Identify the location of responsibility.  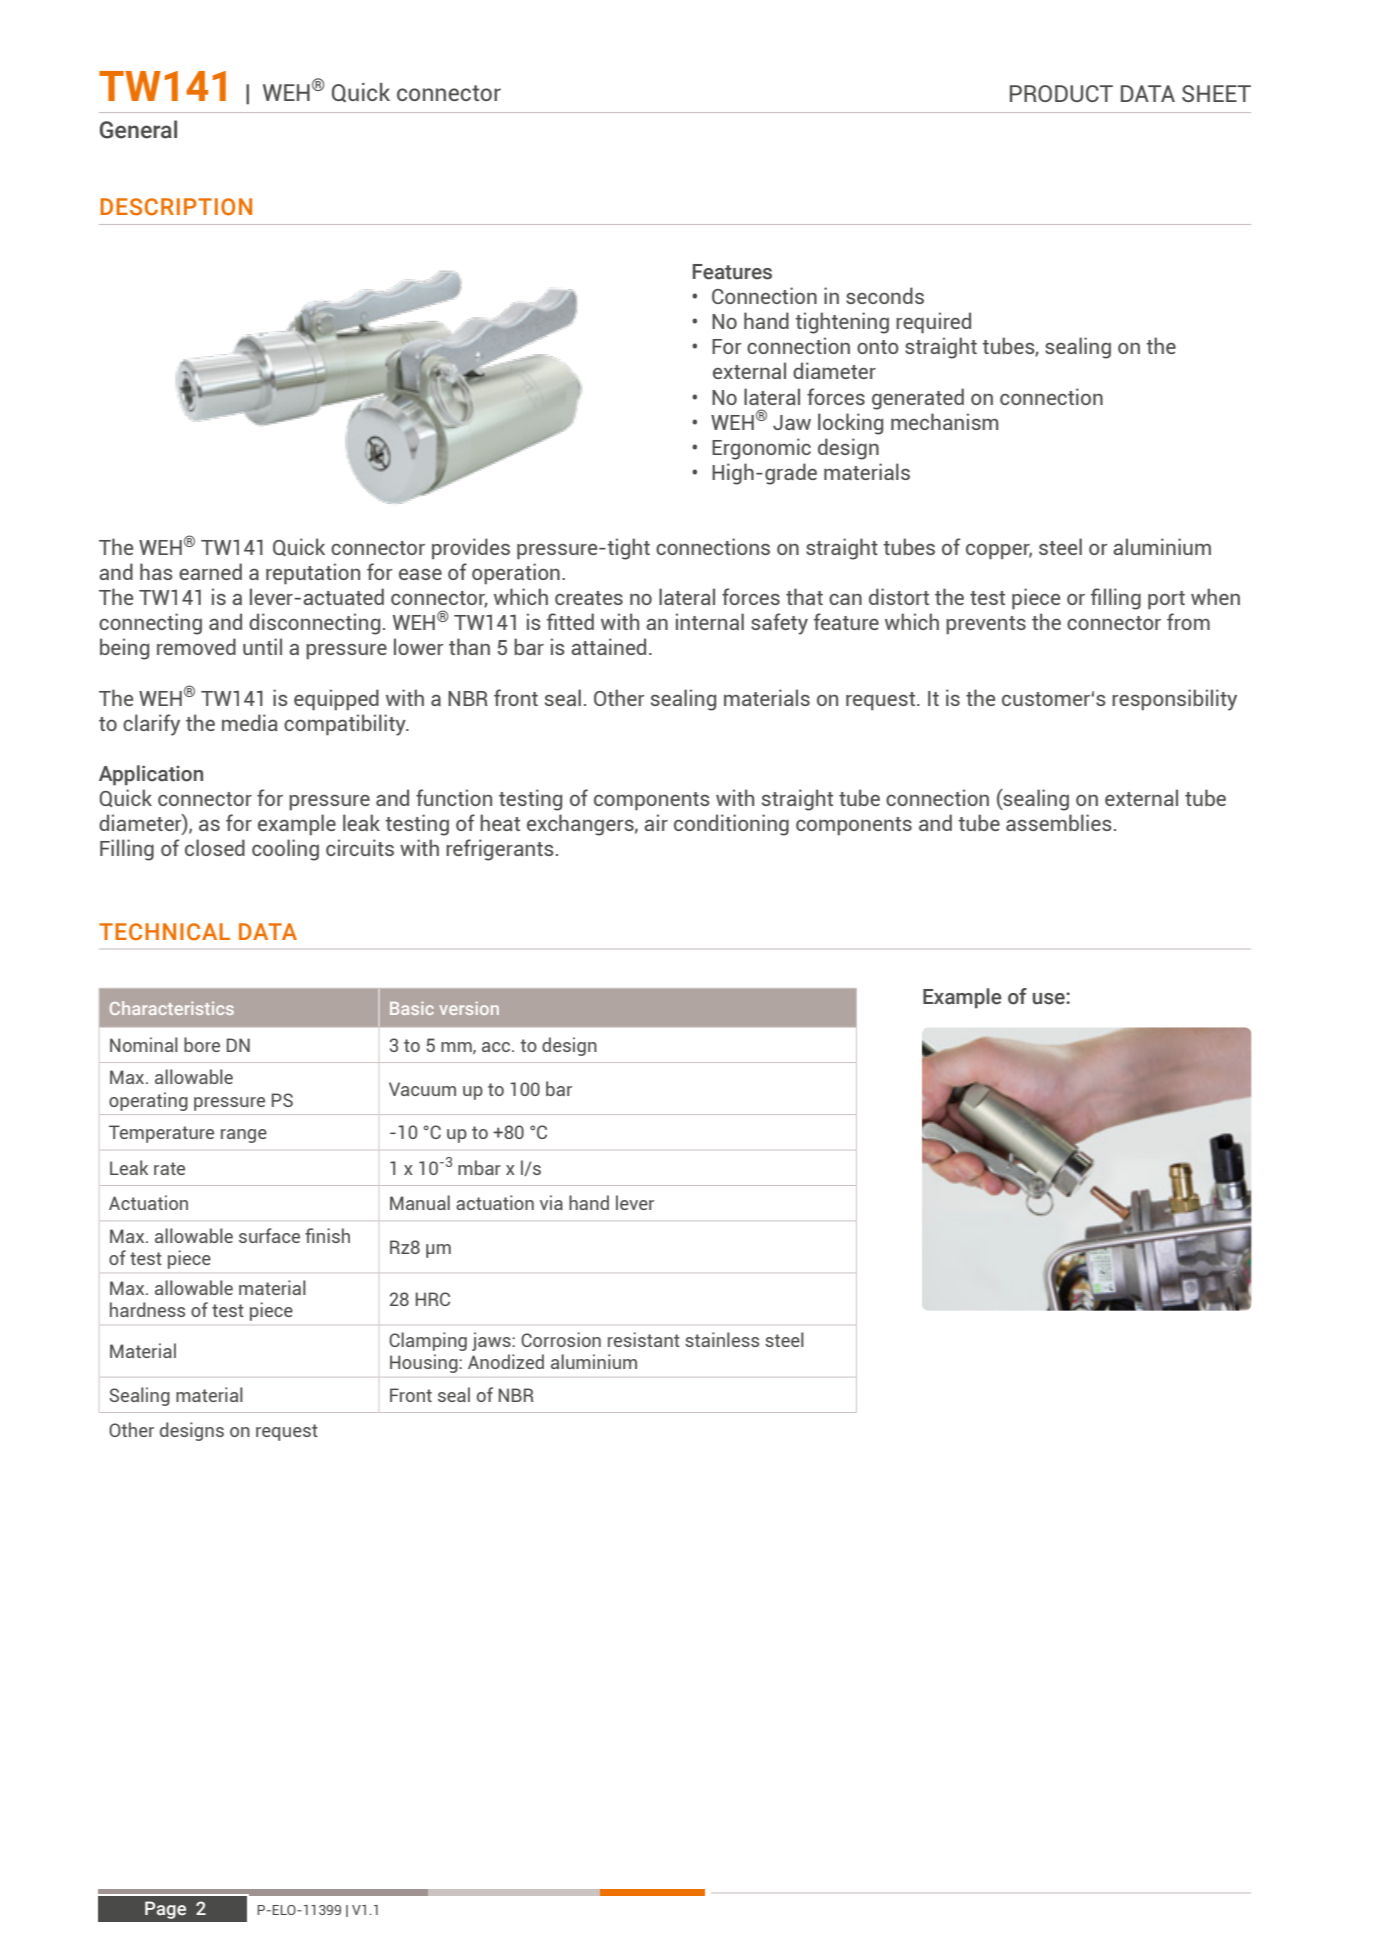
(1174, 700).
